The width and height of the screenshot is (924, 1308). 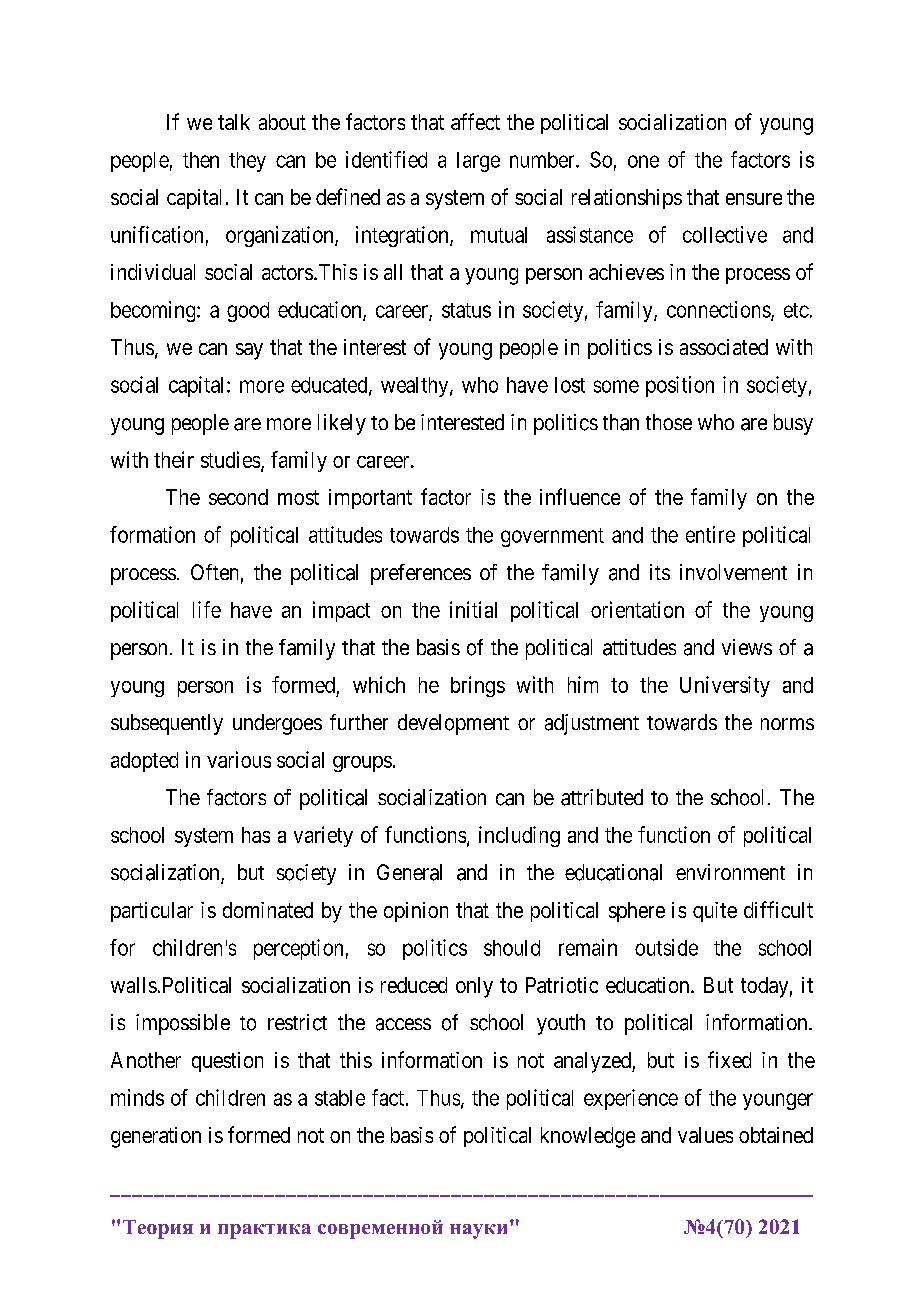 What do you see at coordinates (230, 459) in the screenshot?
I see `studies` at bounding box center [230, 459].
